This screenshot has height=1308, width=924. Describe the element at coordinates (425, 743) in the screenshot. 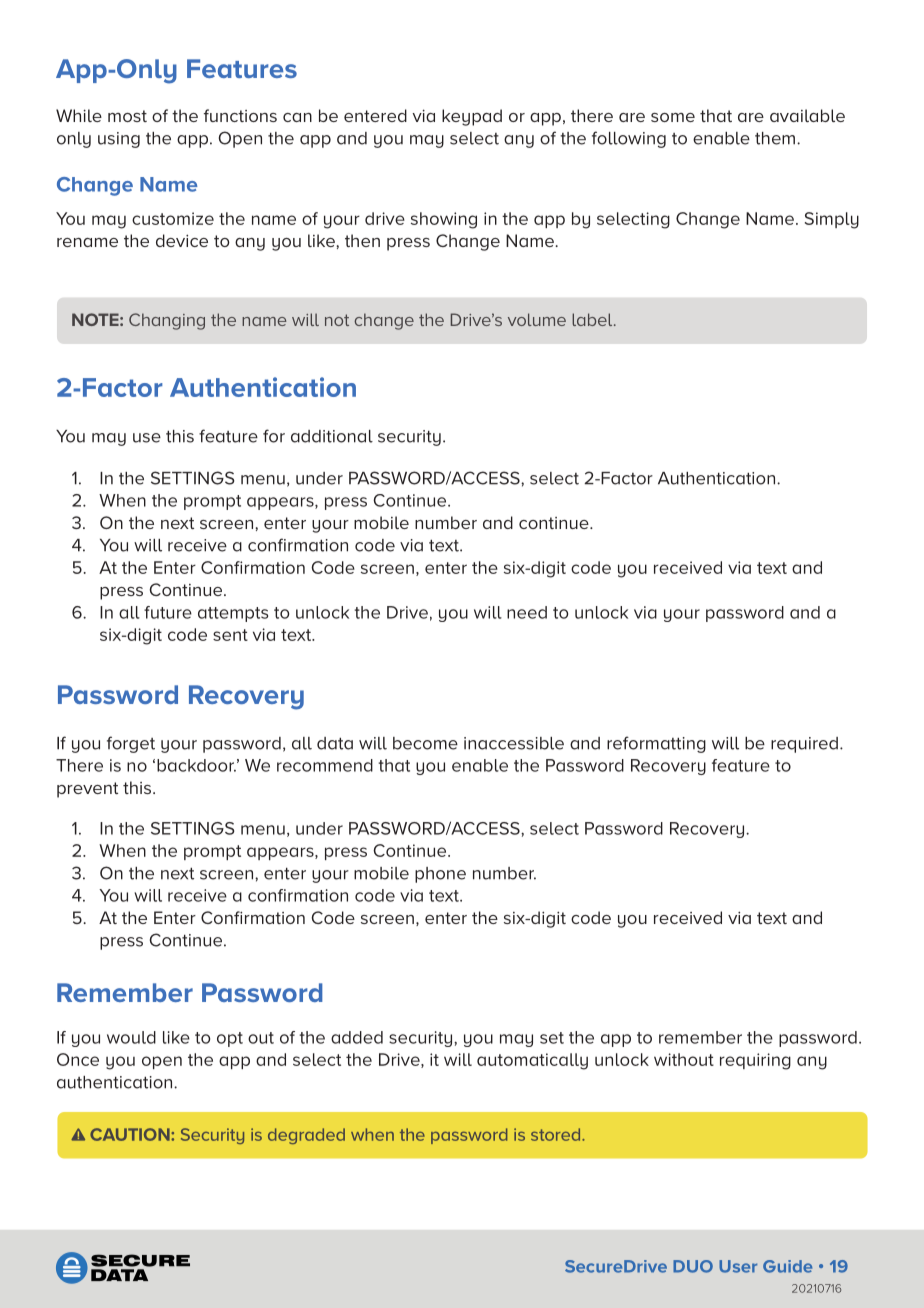

I see `become` at that location.
